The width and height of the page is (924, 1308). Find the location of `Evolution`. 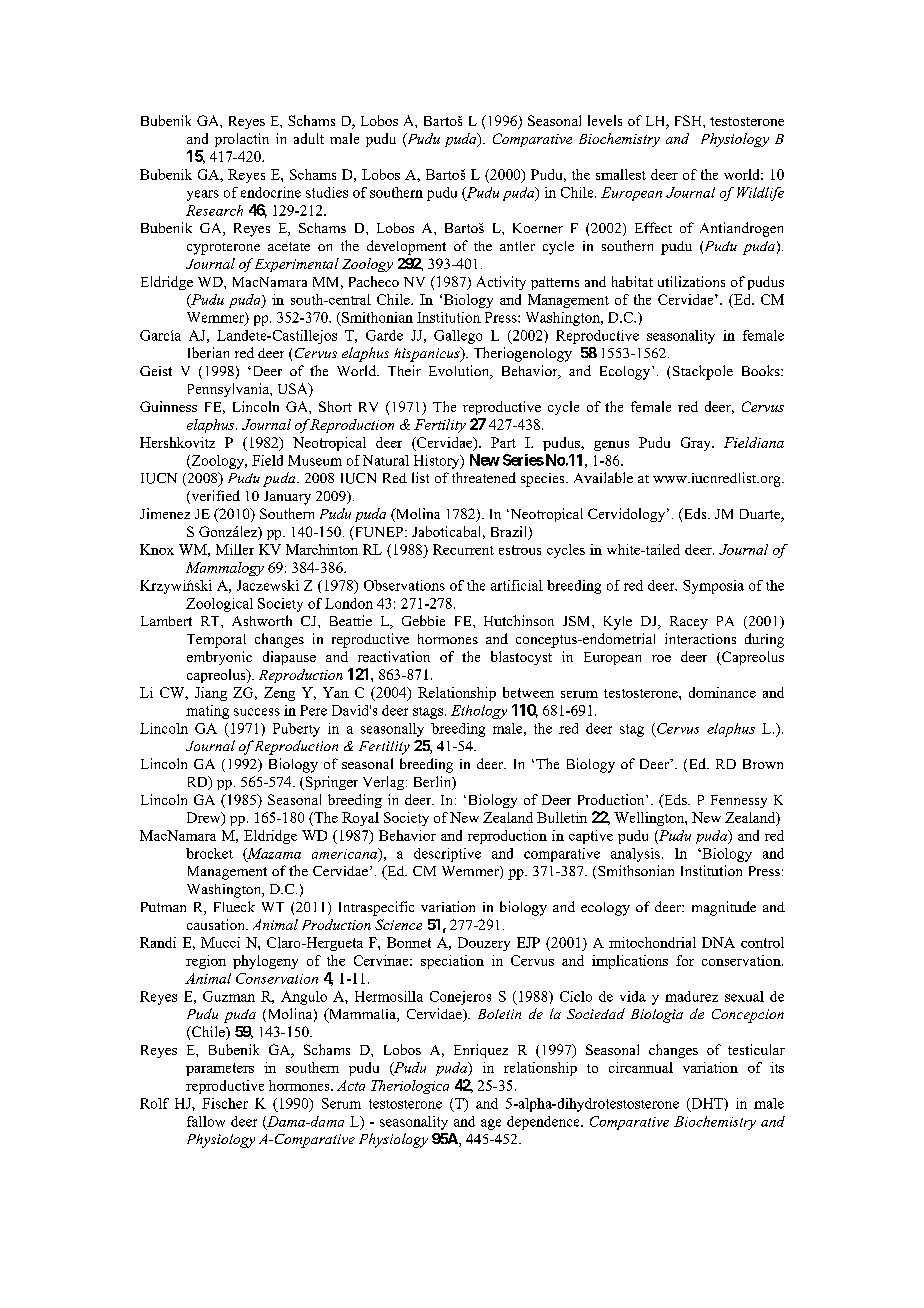

Evolution is located at coordinates (460, 372).
